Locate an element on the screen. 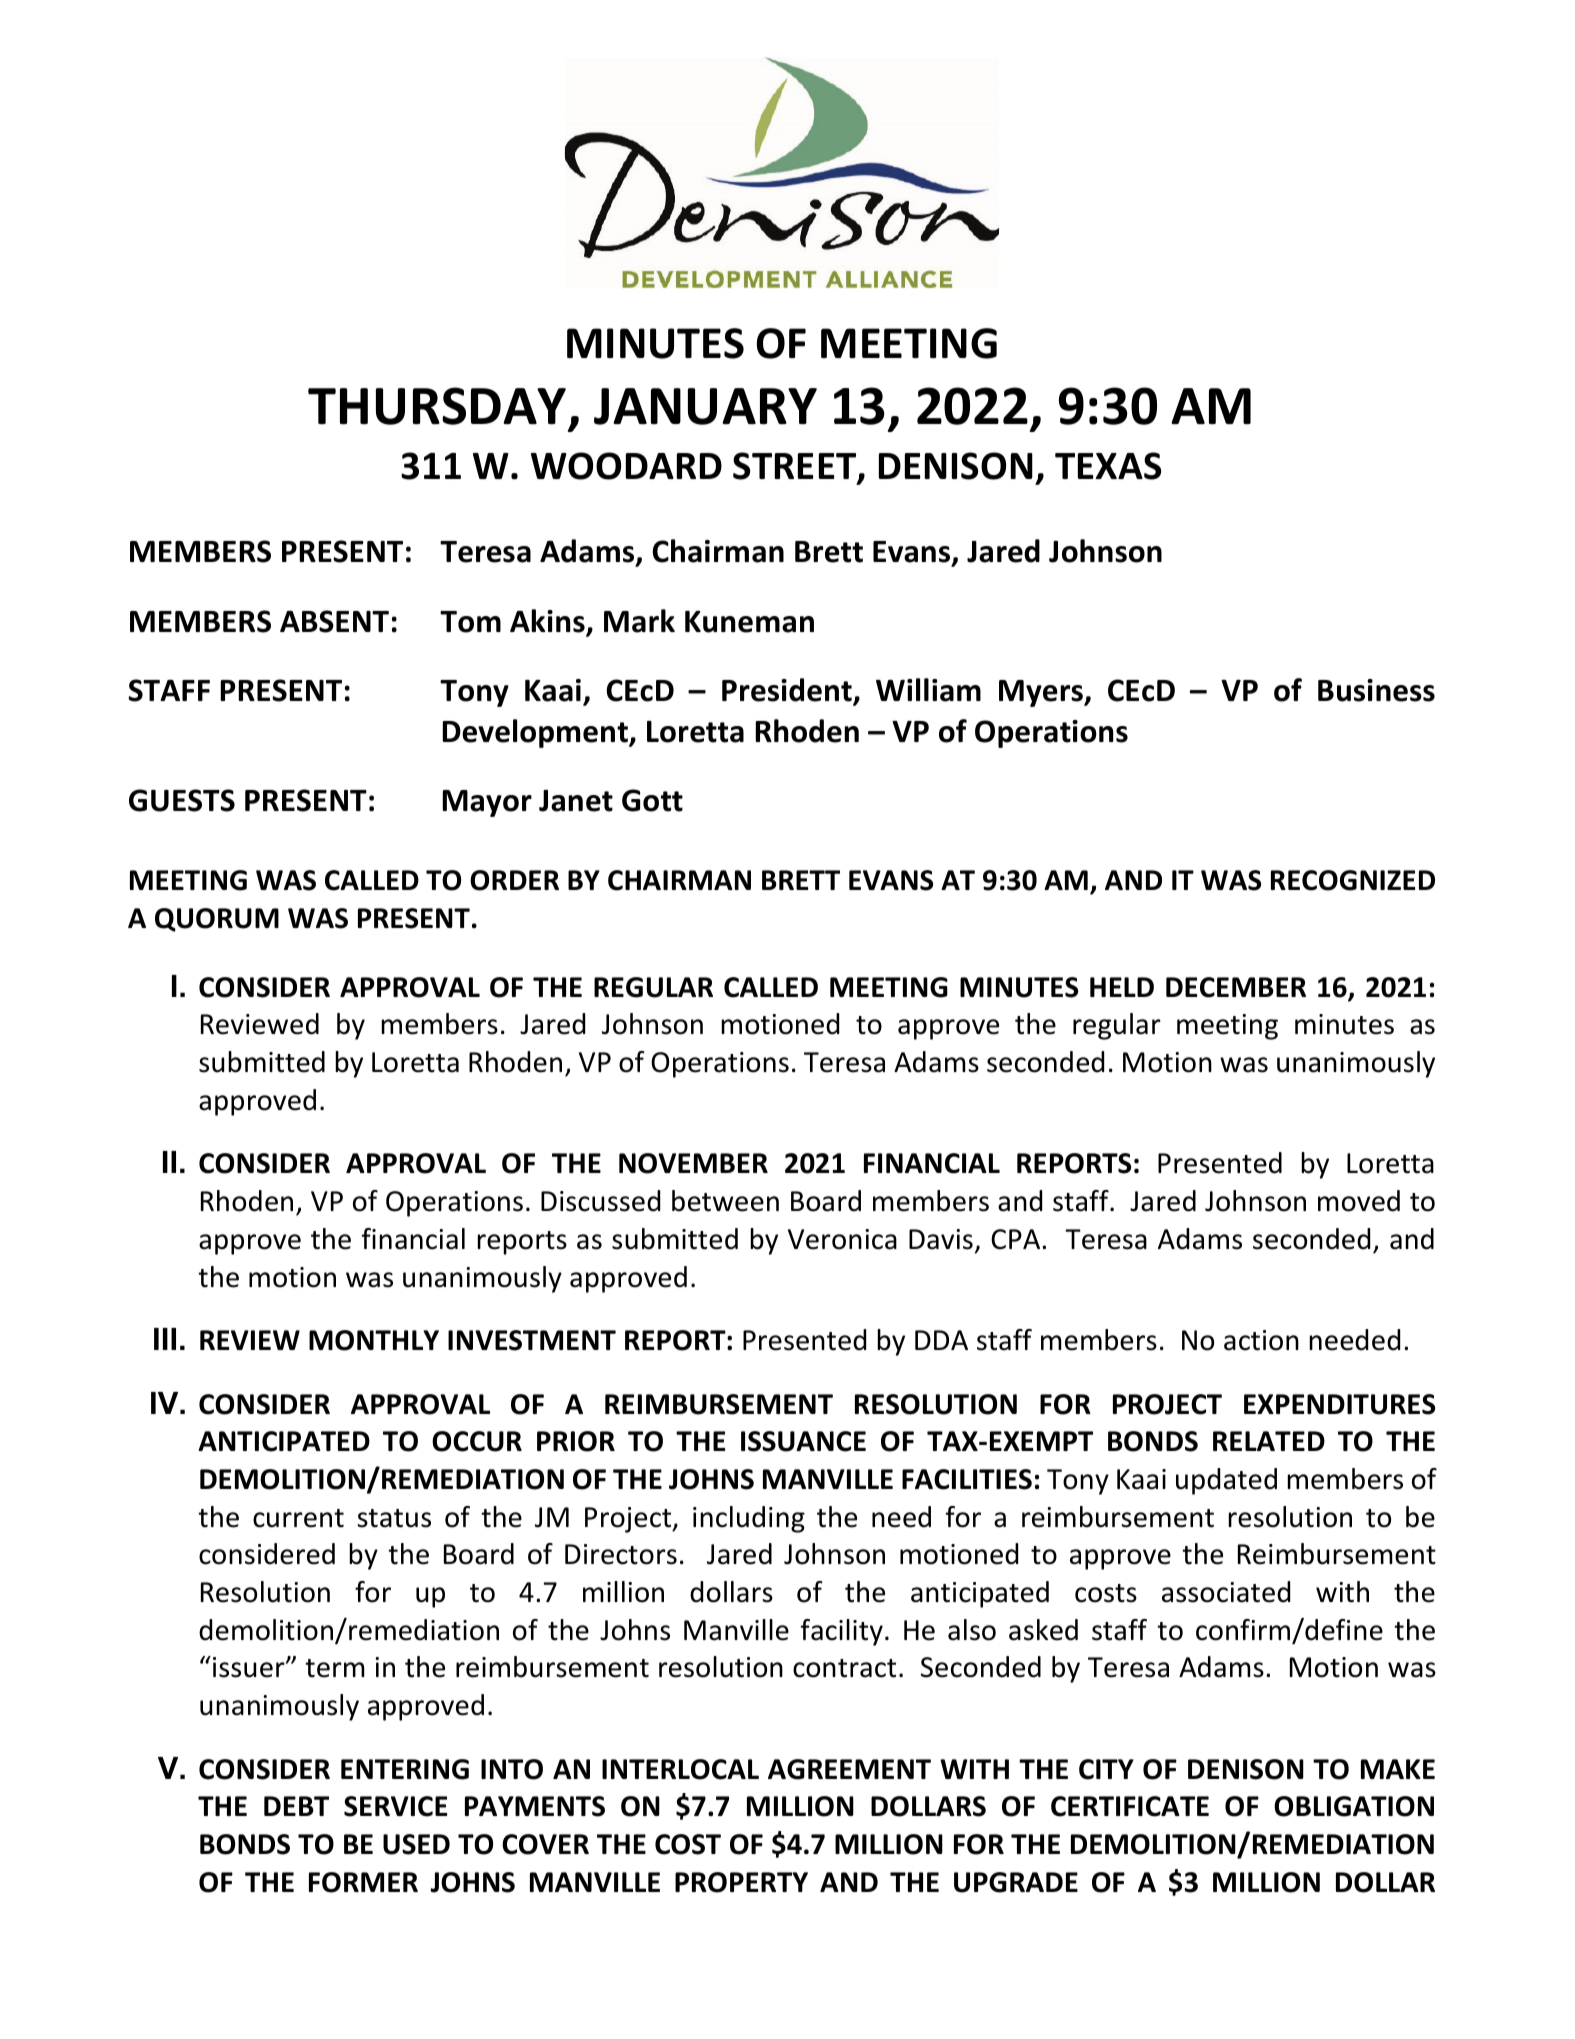 The height and width of the screenshot is (2039, 1575). RECOGNIZED is located at coordinates (1353, 880).
